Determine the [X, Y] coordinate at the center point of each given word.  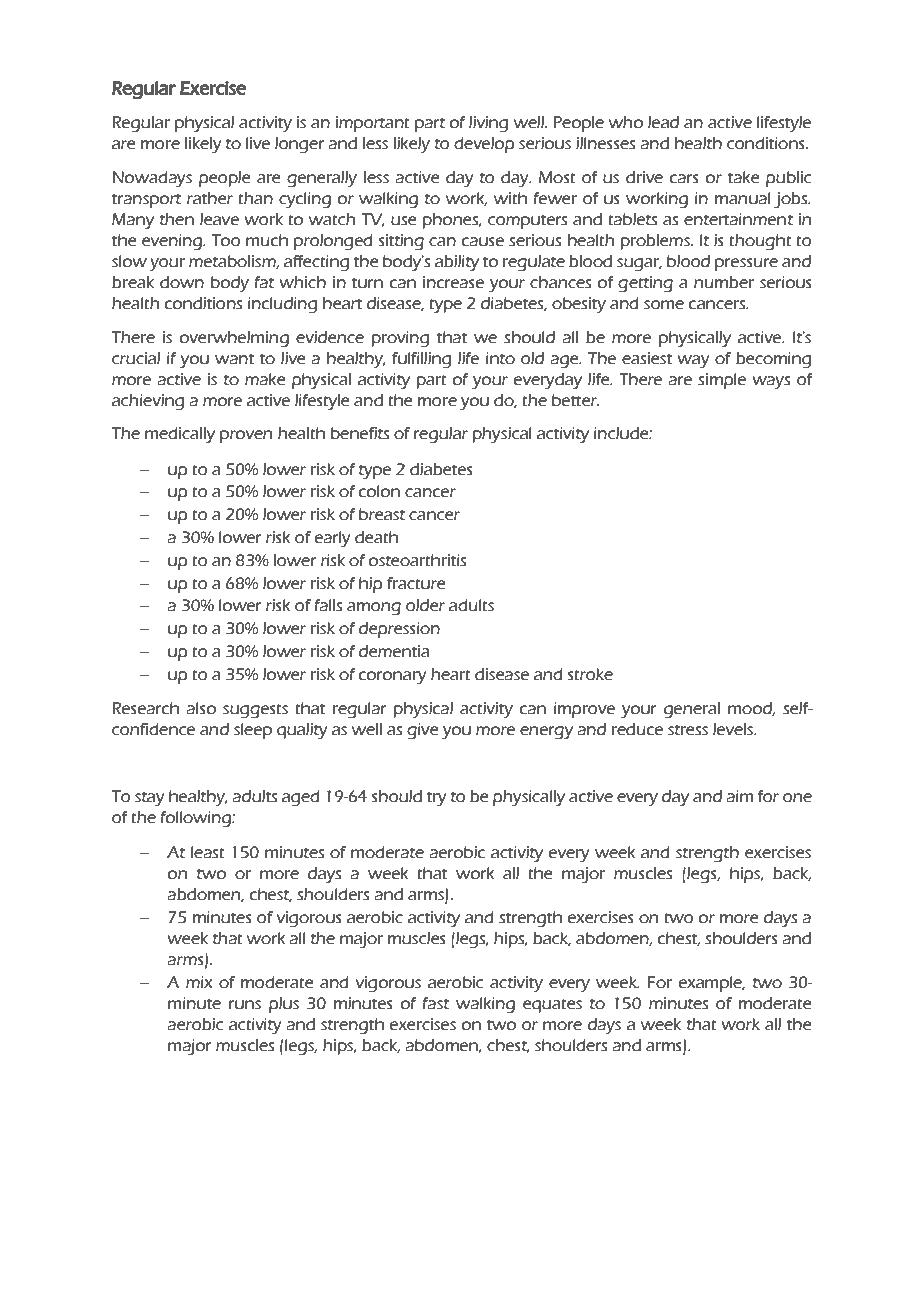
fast [436, 1003]
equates [552, 1005]
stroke [590, 674]
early [333, 539]
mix [199, 982]
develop [484, 145]
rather [210, 198]
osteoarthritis [417, 560]
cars [684, 179]
